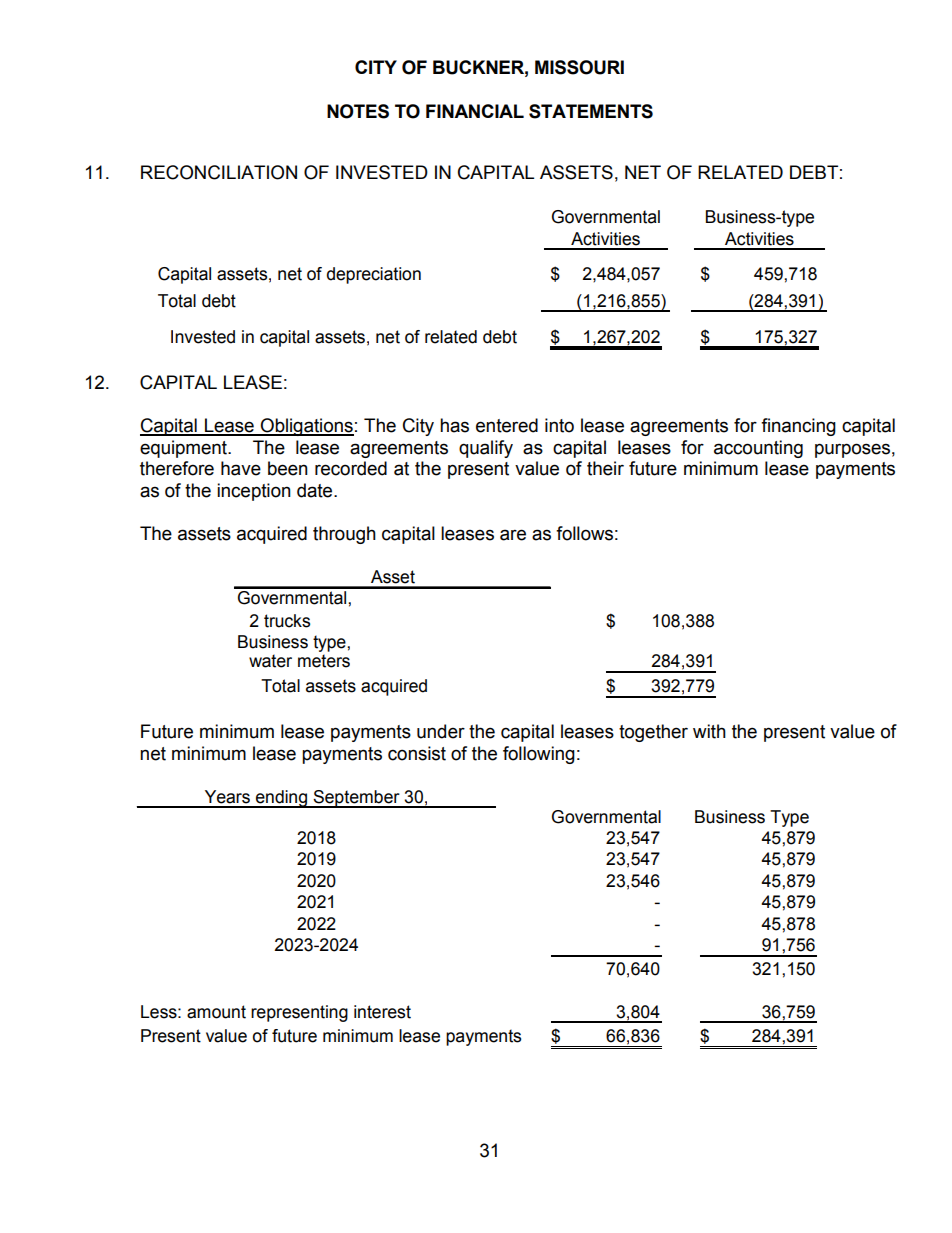 This screenshot has width=952, height=1233. I want to click on FINANCIAL, so click(475, 111).
